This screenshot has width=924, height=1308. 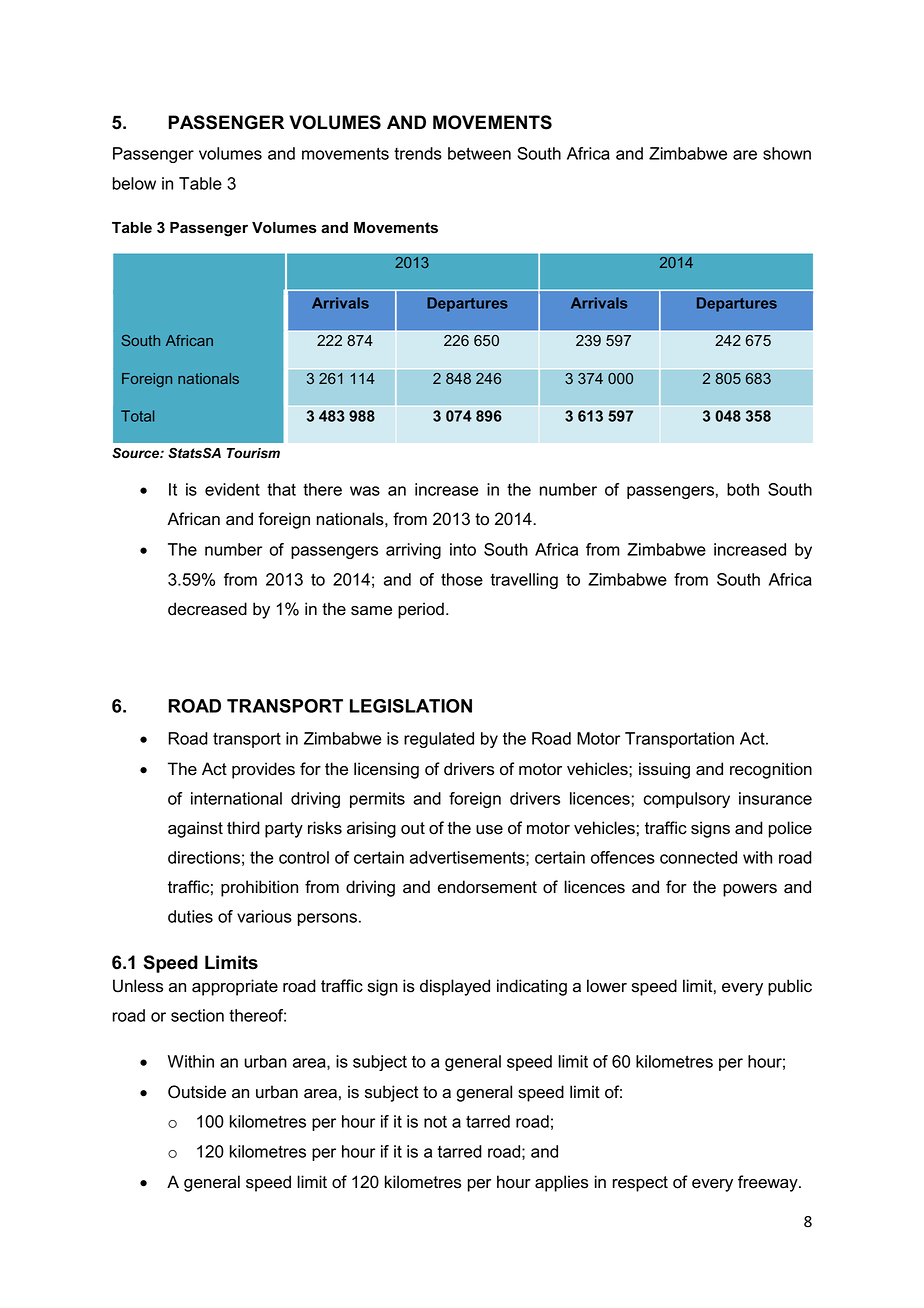 I want to click on Outside, so click(x=197, y=1092).
